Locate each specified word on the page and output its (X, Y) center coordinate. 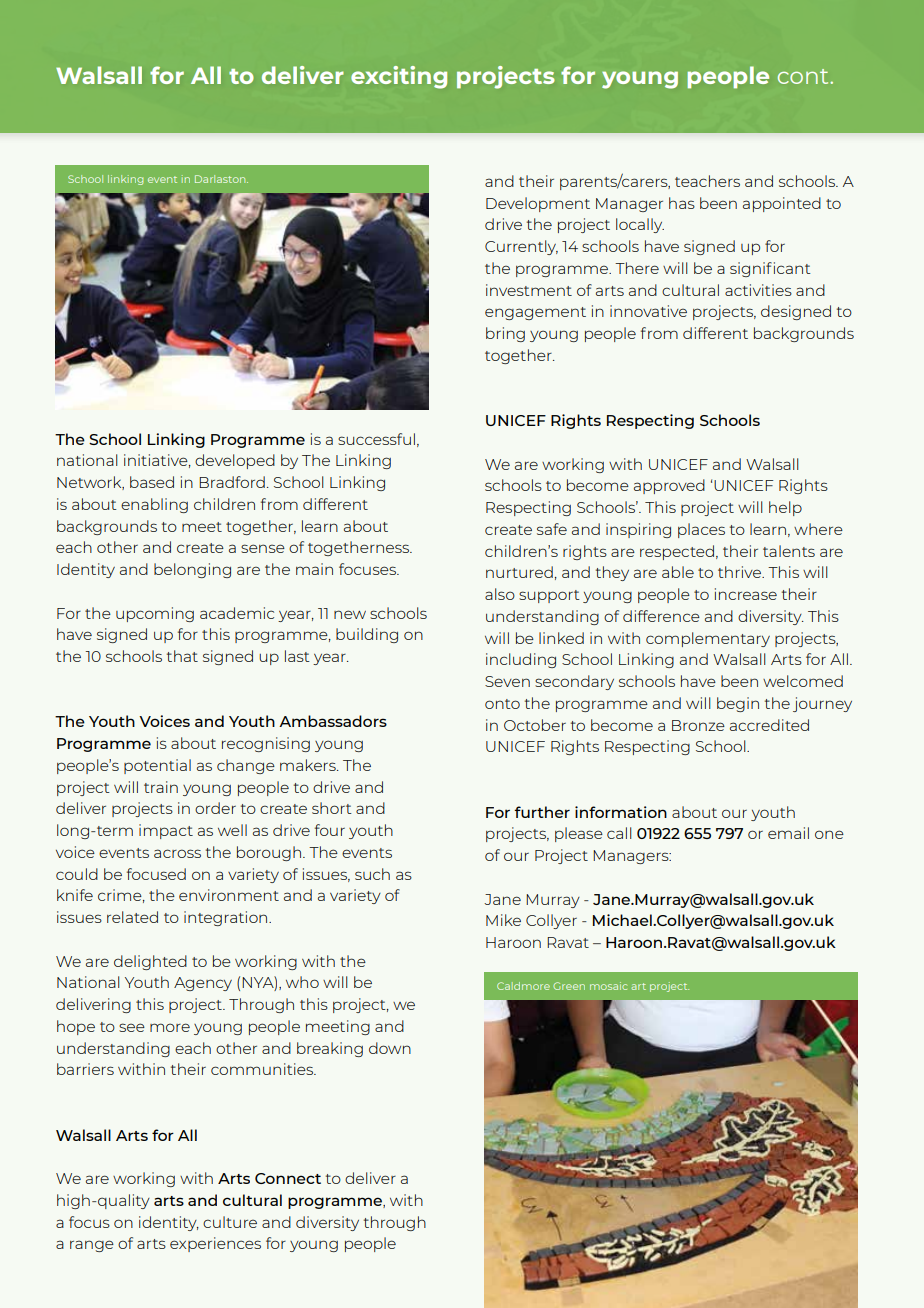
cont (804, 76)
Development (538, 204)
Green (569, 986)
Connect (288, 1178)
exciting (399, 77)
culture (230, 1222)
